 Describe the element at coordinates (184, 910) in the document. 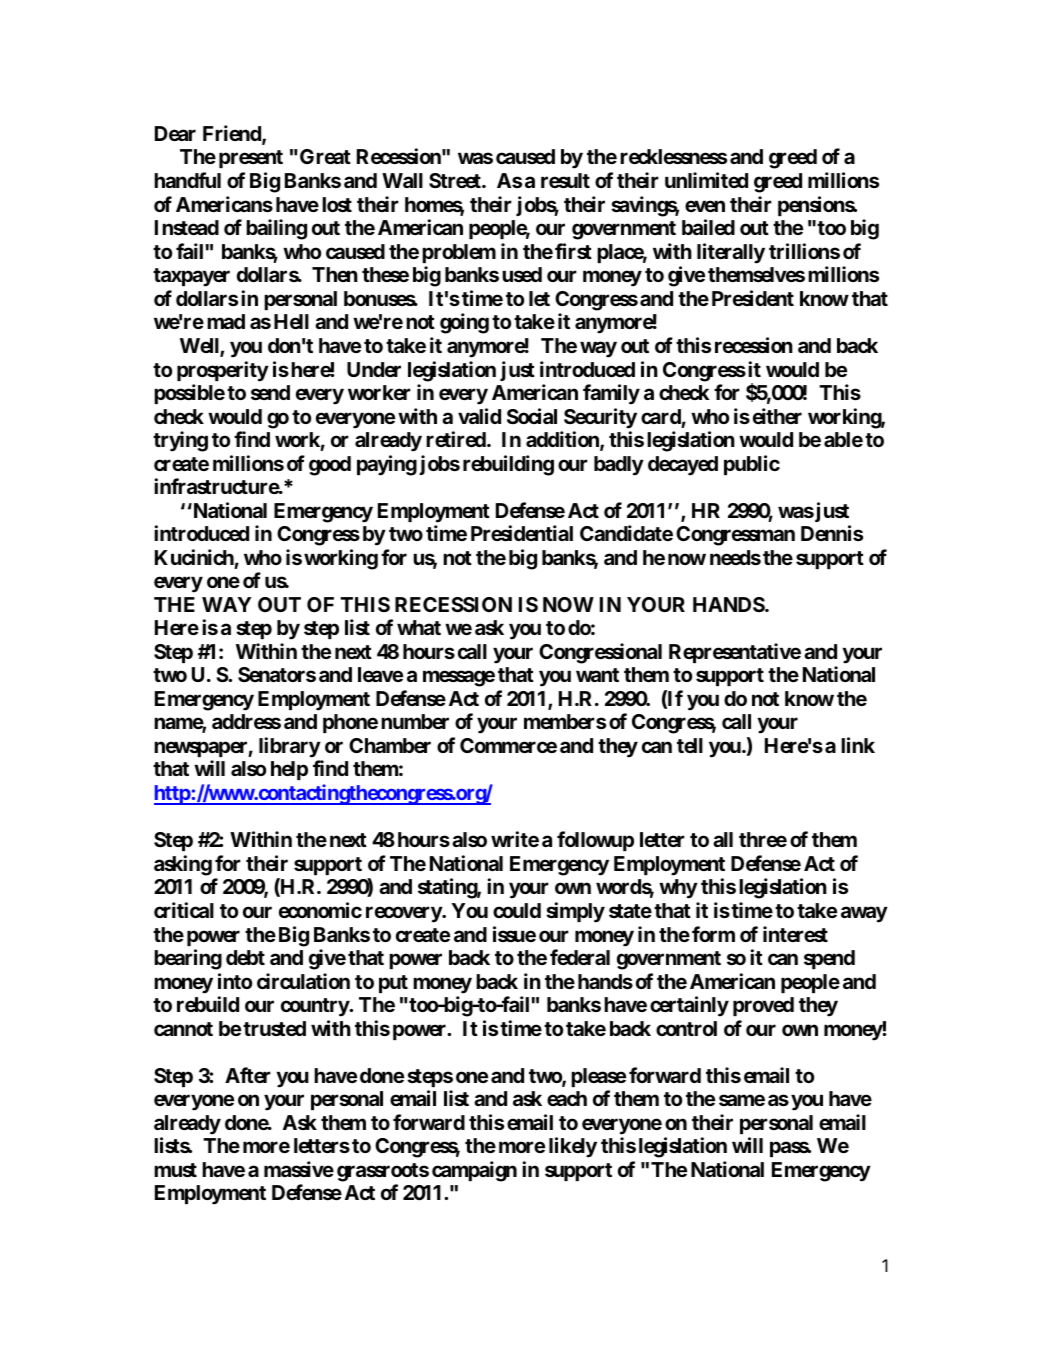

I see `critical` at that location.
